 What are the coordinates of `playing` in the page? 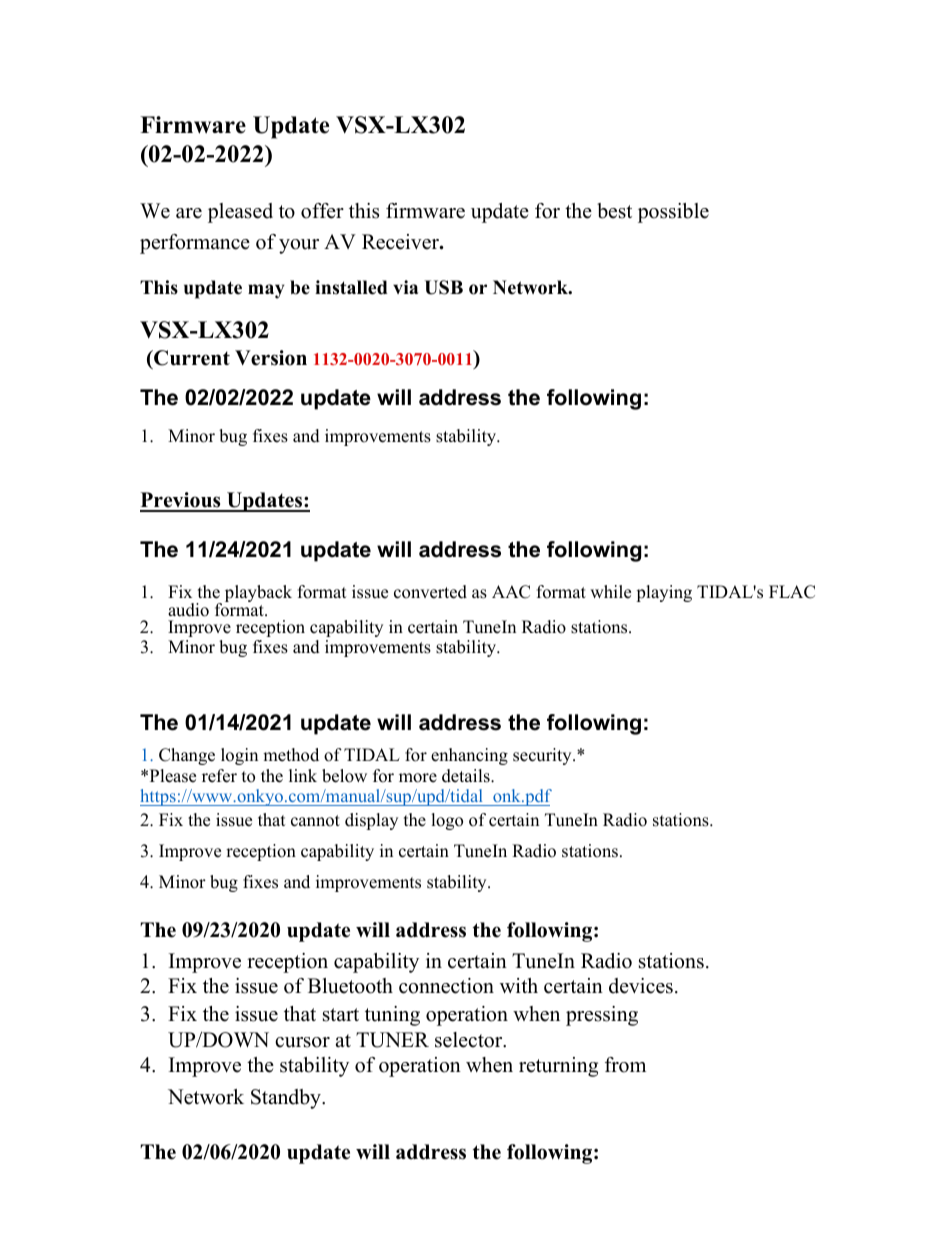 It's located at (664, 593).
